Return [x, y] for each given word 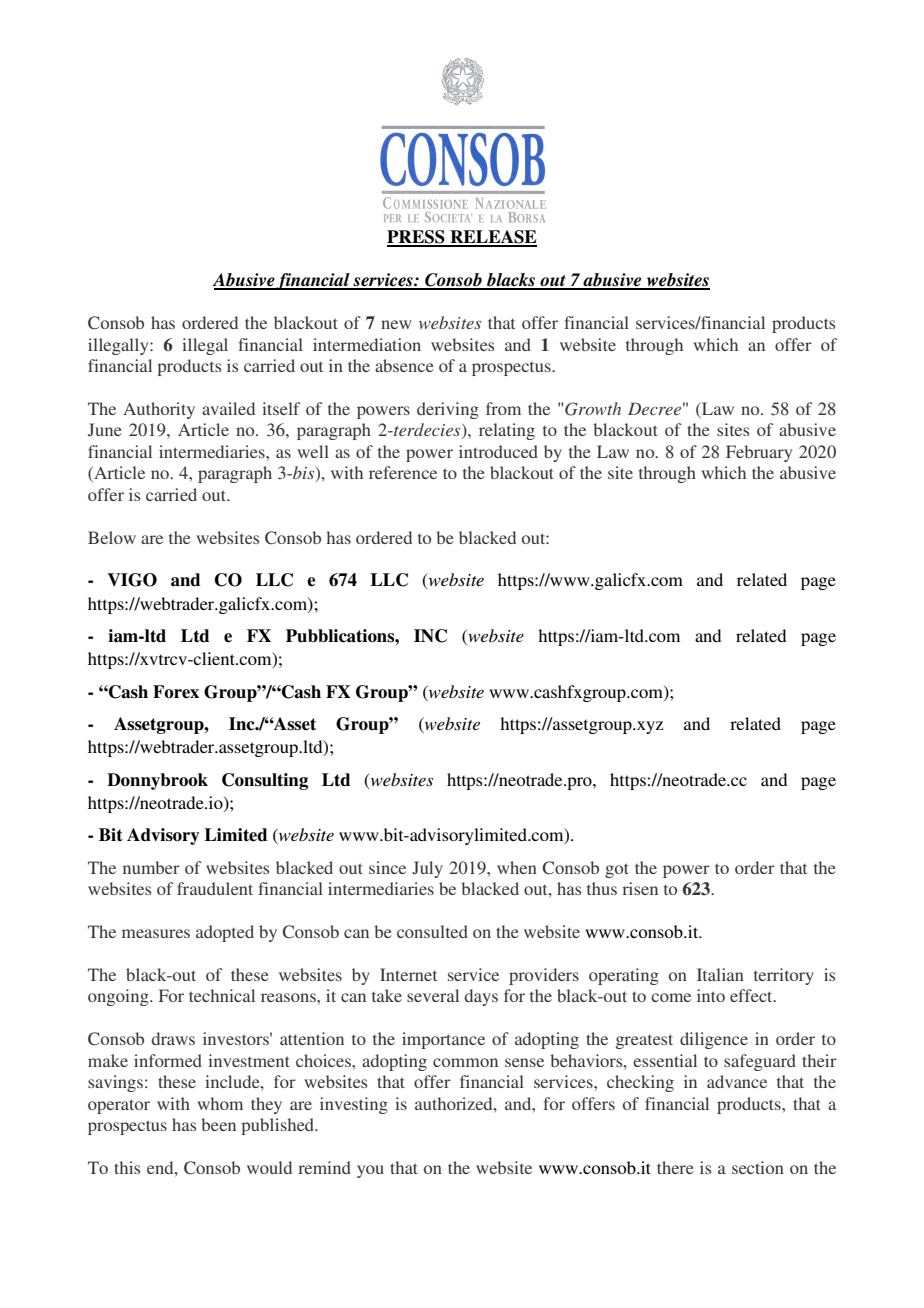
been [218, 1124]
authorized [455, 1103]
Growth [592, 409]
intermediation [367, 344]
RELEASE [492, 238]
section [758, 1167]
